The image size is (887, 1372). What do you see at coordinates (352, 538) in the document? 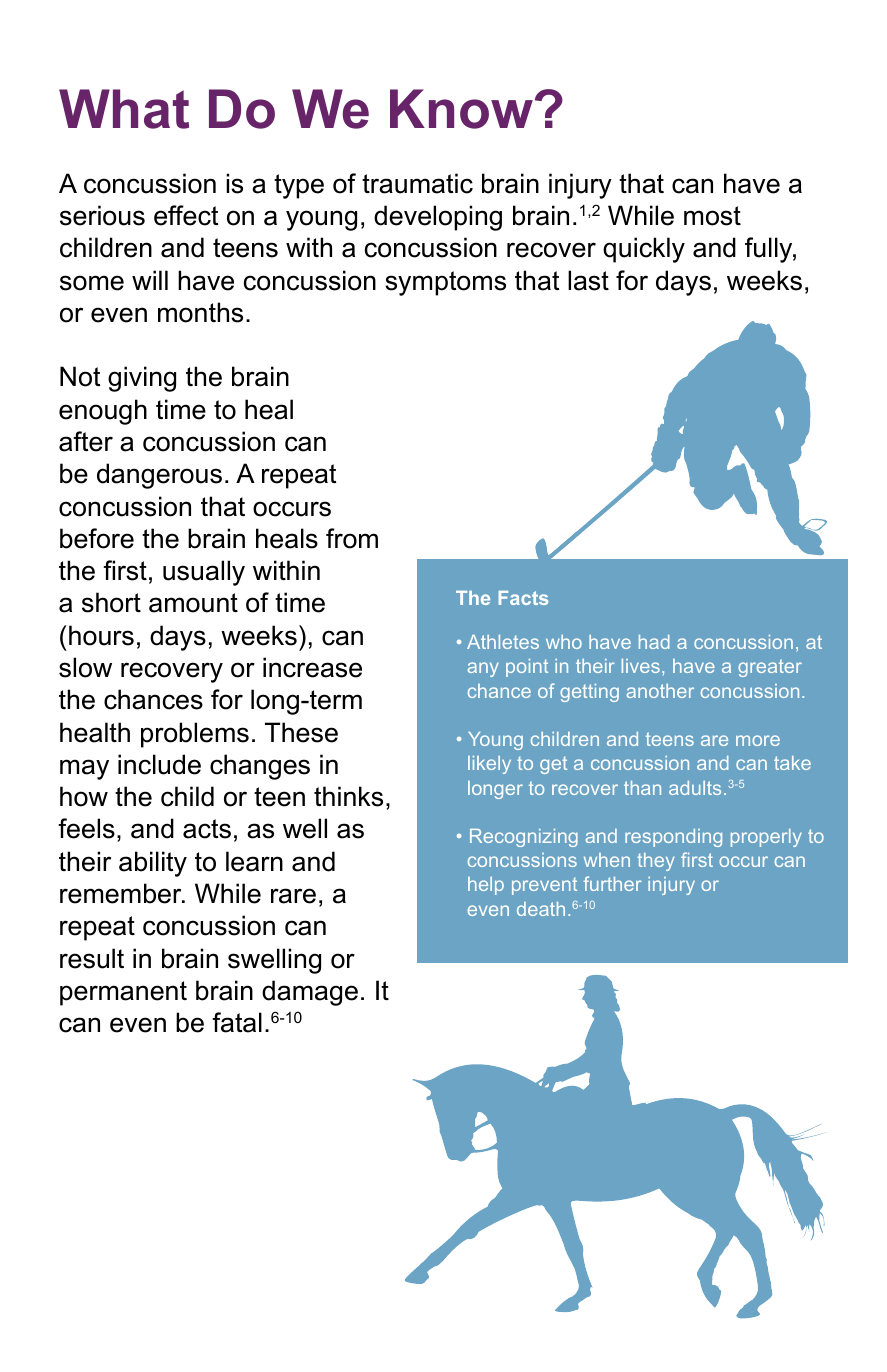
I see `from` at bounding box center [352, 538].
